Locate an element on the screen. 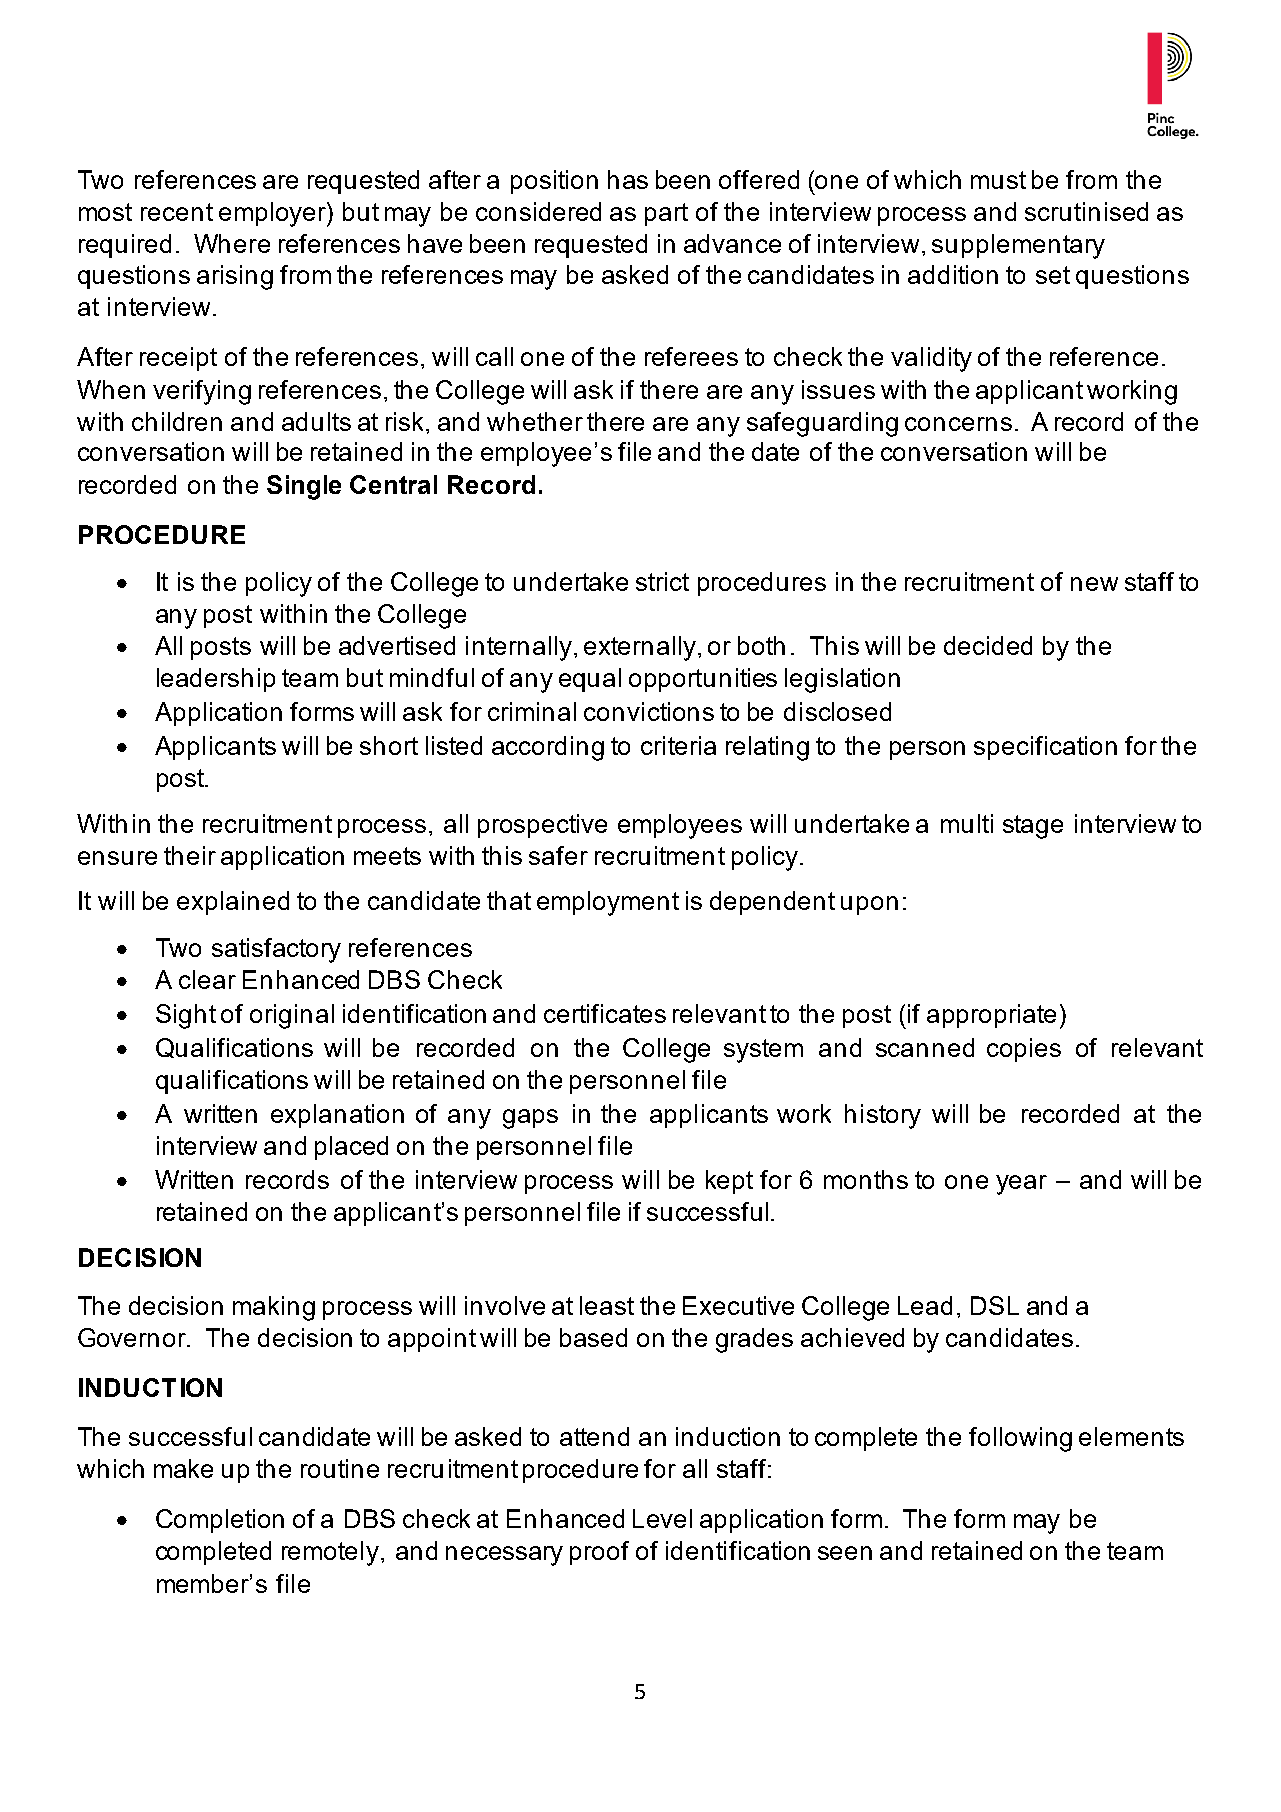 The width and height of the screenshot is (1281, 1812). supplementary is located at coordinates (1018, 246).
